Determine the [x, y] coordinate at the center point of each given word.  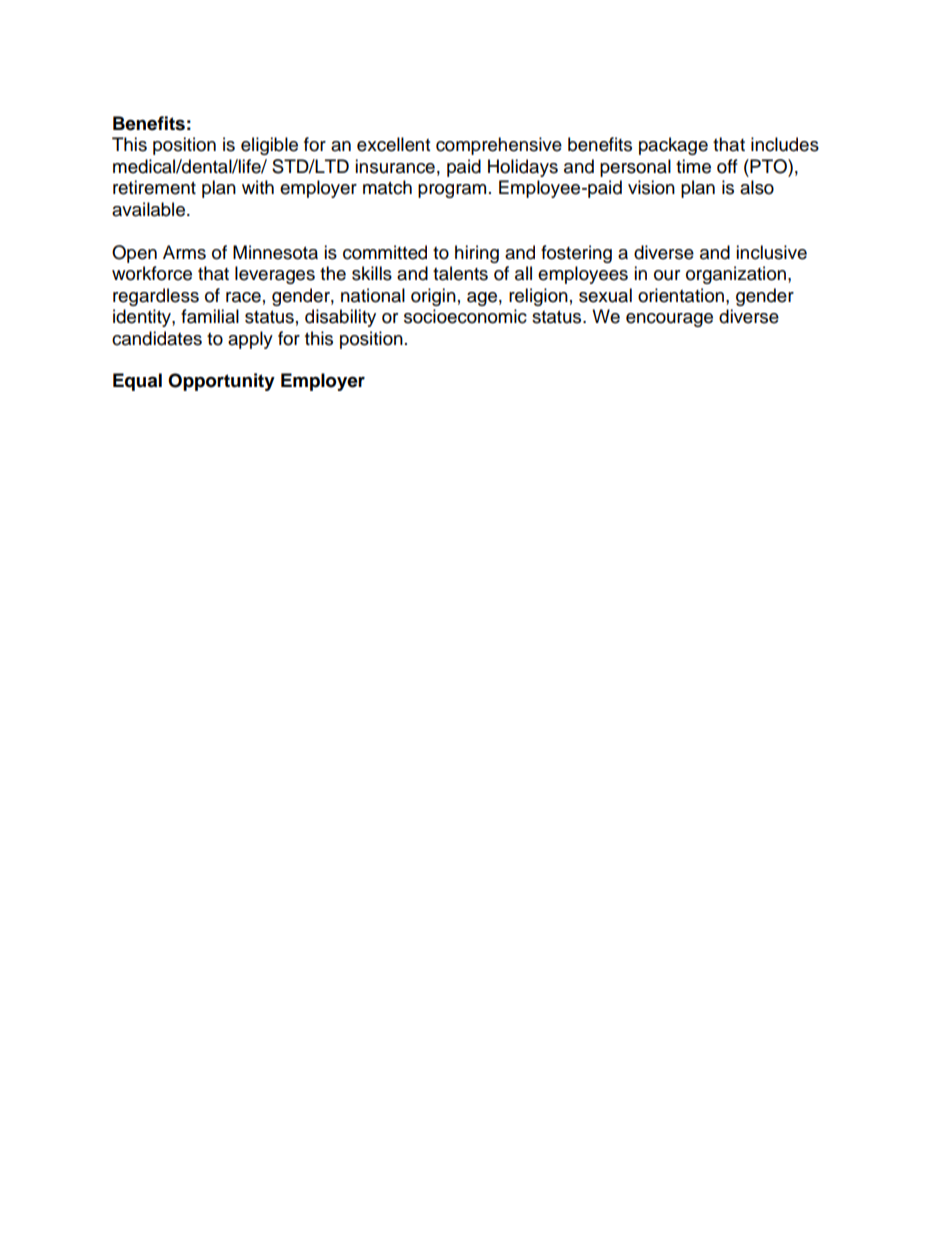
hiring [477, 254]
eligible [269, 146]
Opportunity [221, 382]
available [150, 209]
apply [250, 340]
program [452, 191]
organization [736, 275]
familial [210, 316]
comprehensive [499, 146]
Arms [184, 252]
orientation [681, 295]
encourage [669, 320]
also [757, 187]
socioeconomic [465, 316]
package [673, 146]
